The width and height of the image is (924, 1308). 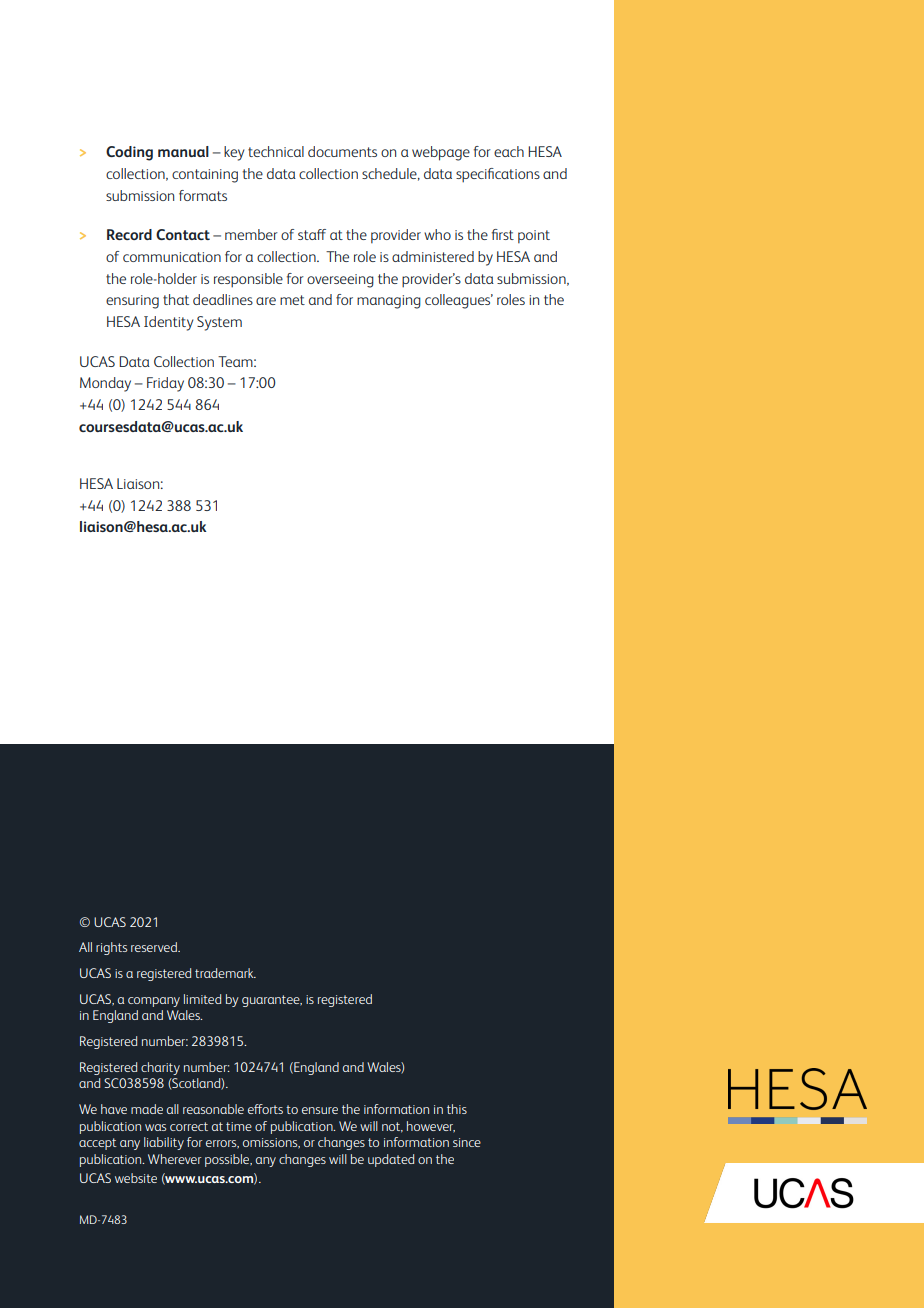 I want to click on documents, so click(x=342, y=151).
